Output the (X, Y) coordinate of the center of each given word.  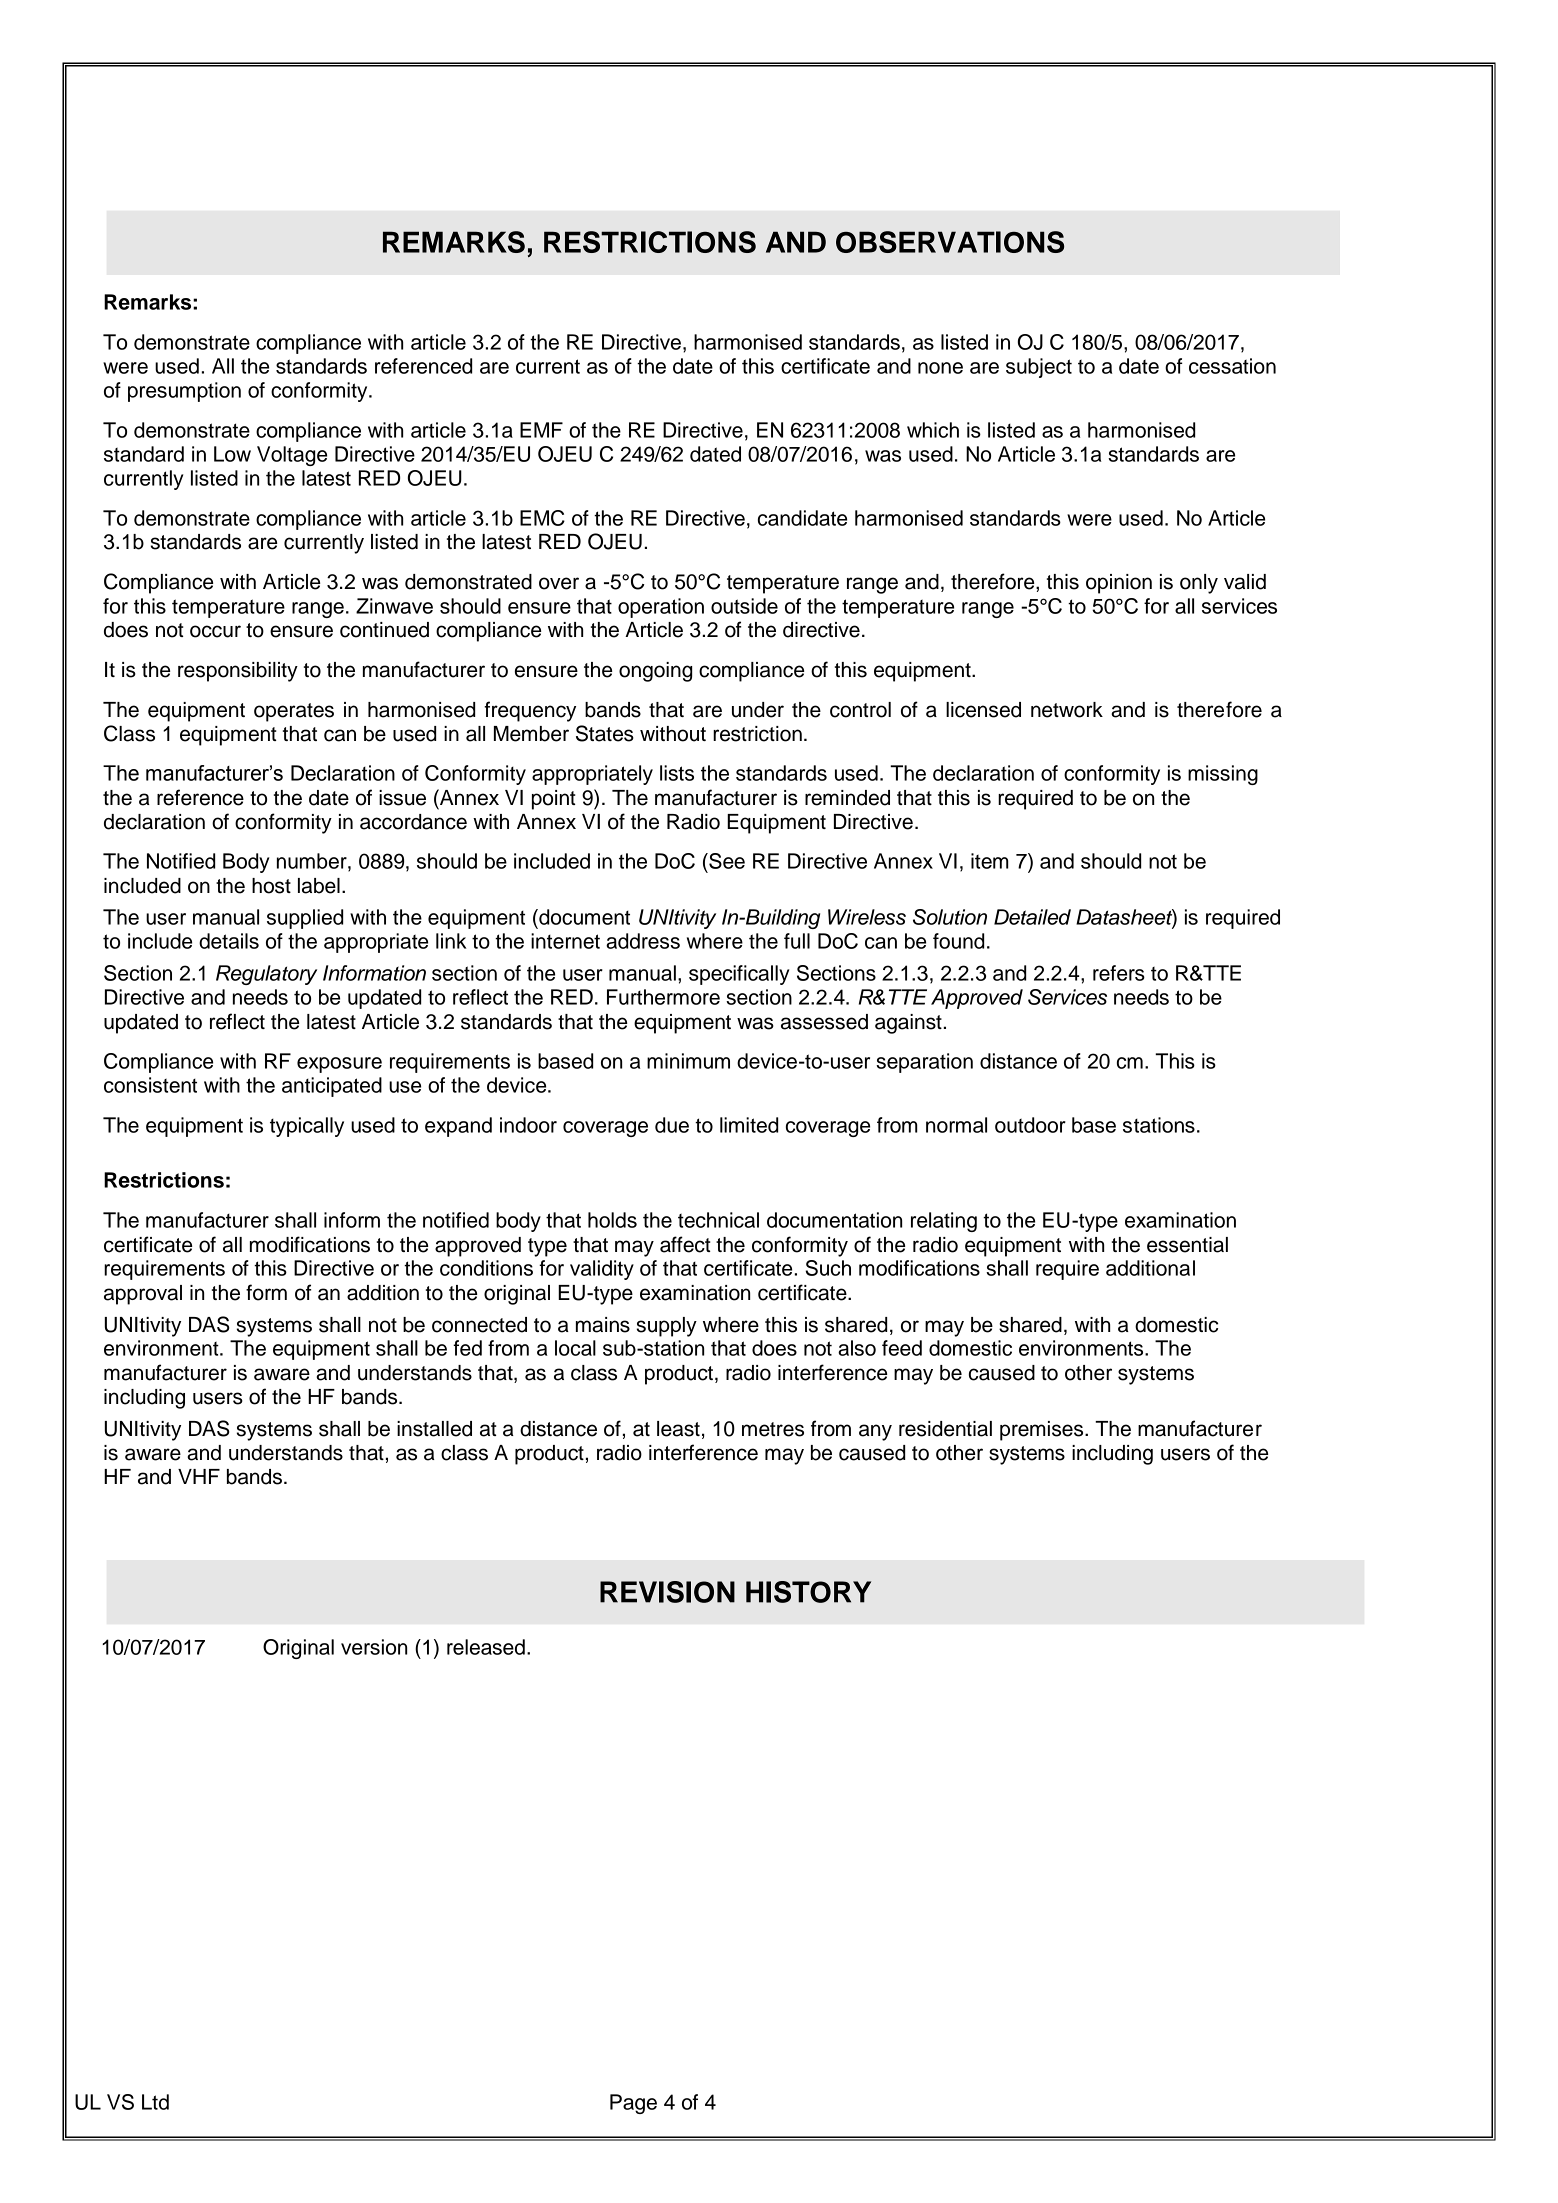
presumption (184, 392)
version (374, 1647)
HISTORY (808, 1592)
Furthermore (663, 997)
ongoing (655, 672)
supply (667, 1327)
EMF (541, 430)
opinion (1119, 584)
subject (1039, 368)
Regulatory (266, 975)
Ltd (155, 2102)
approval (143, 1295)
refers (1119, 973)
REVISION (667, 1592)
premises (1043, 1431)
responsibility (238, 672)
